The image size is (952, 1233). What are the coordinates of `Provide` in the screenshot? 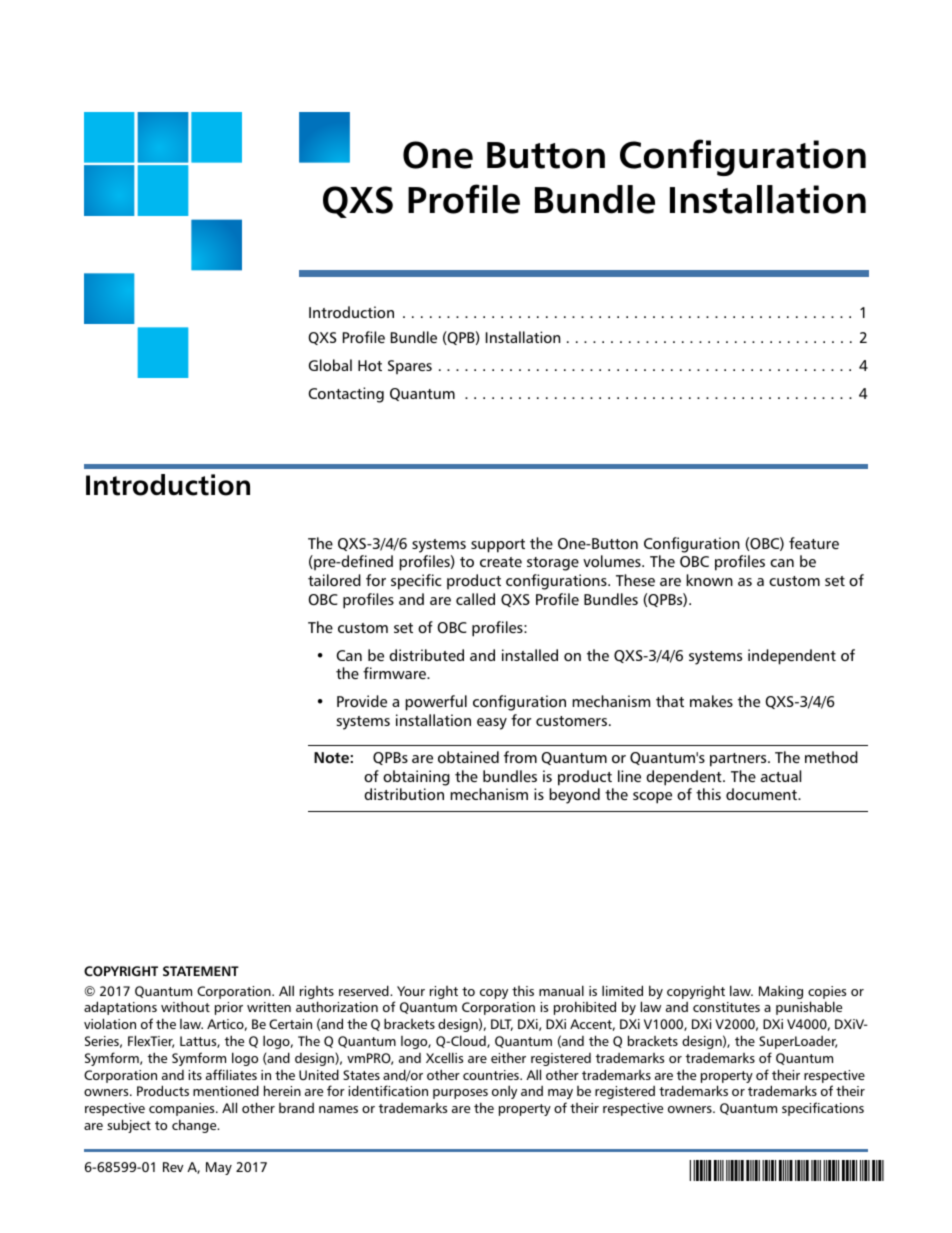 It's located at (362, 701).
